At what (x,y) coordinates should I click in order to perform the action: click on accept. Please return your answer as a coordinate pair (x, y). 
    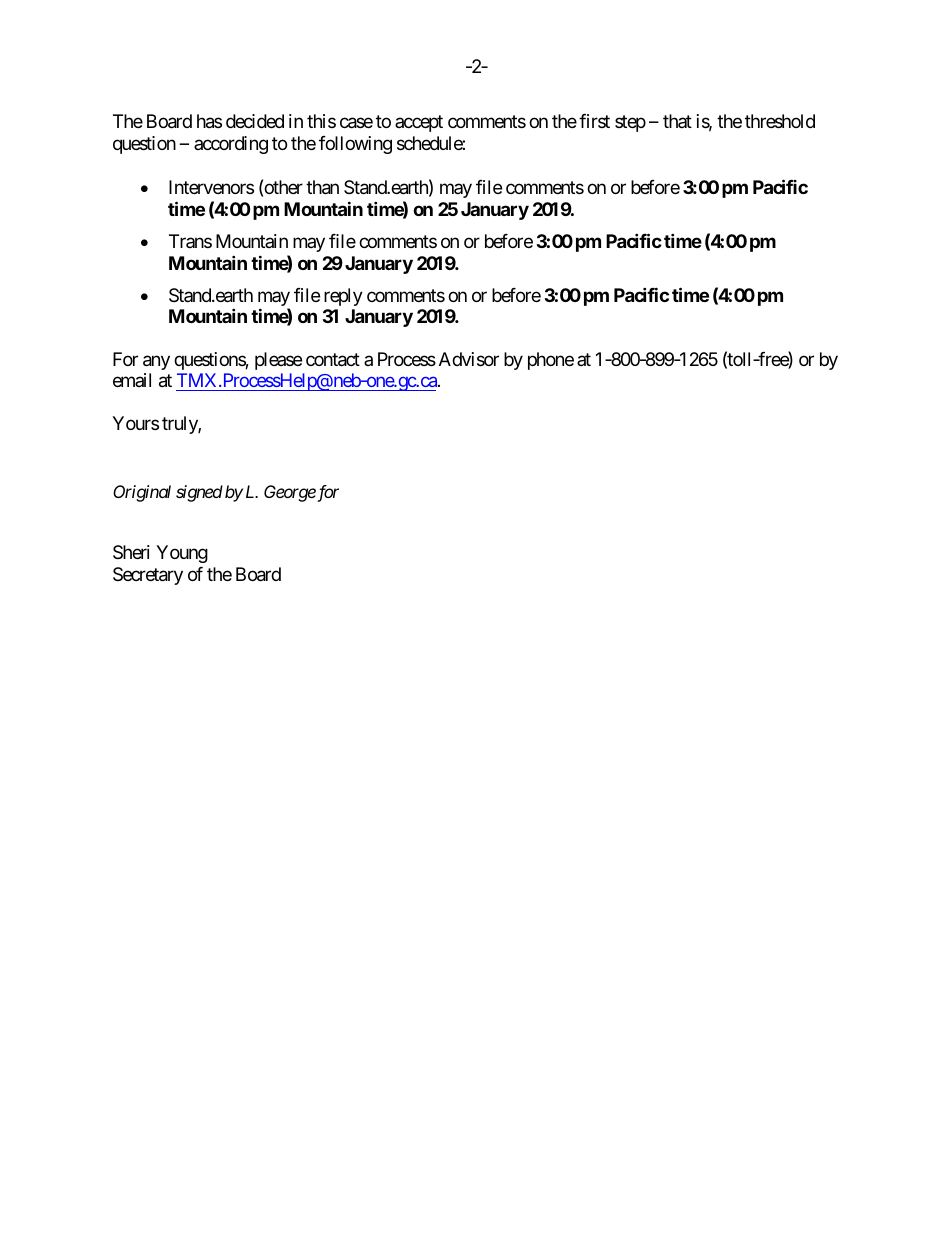
    Looking at the image, I should click on (419, 124).
